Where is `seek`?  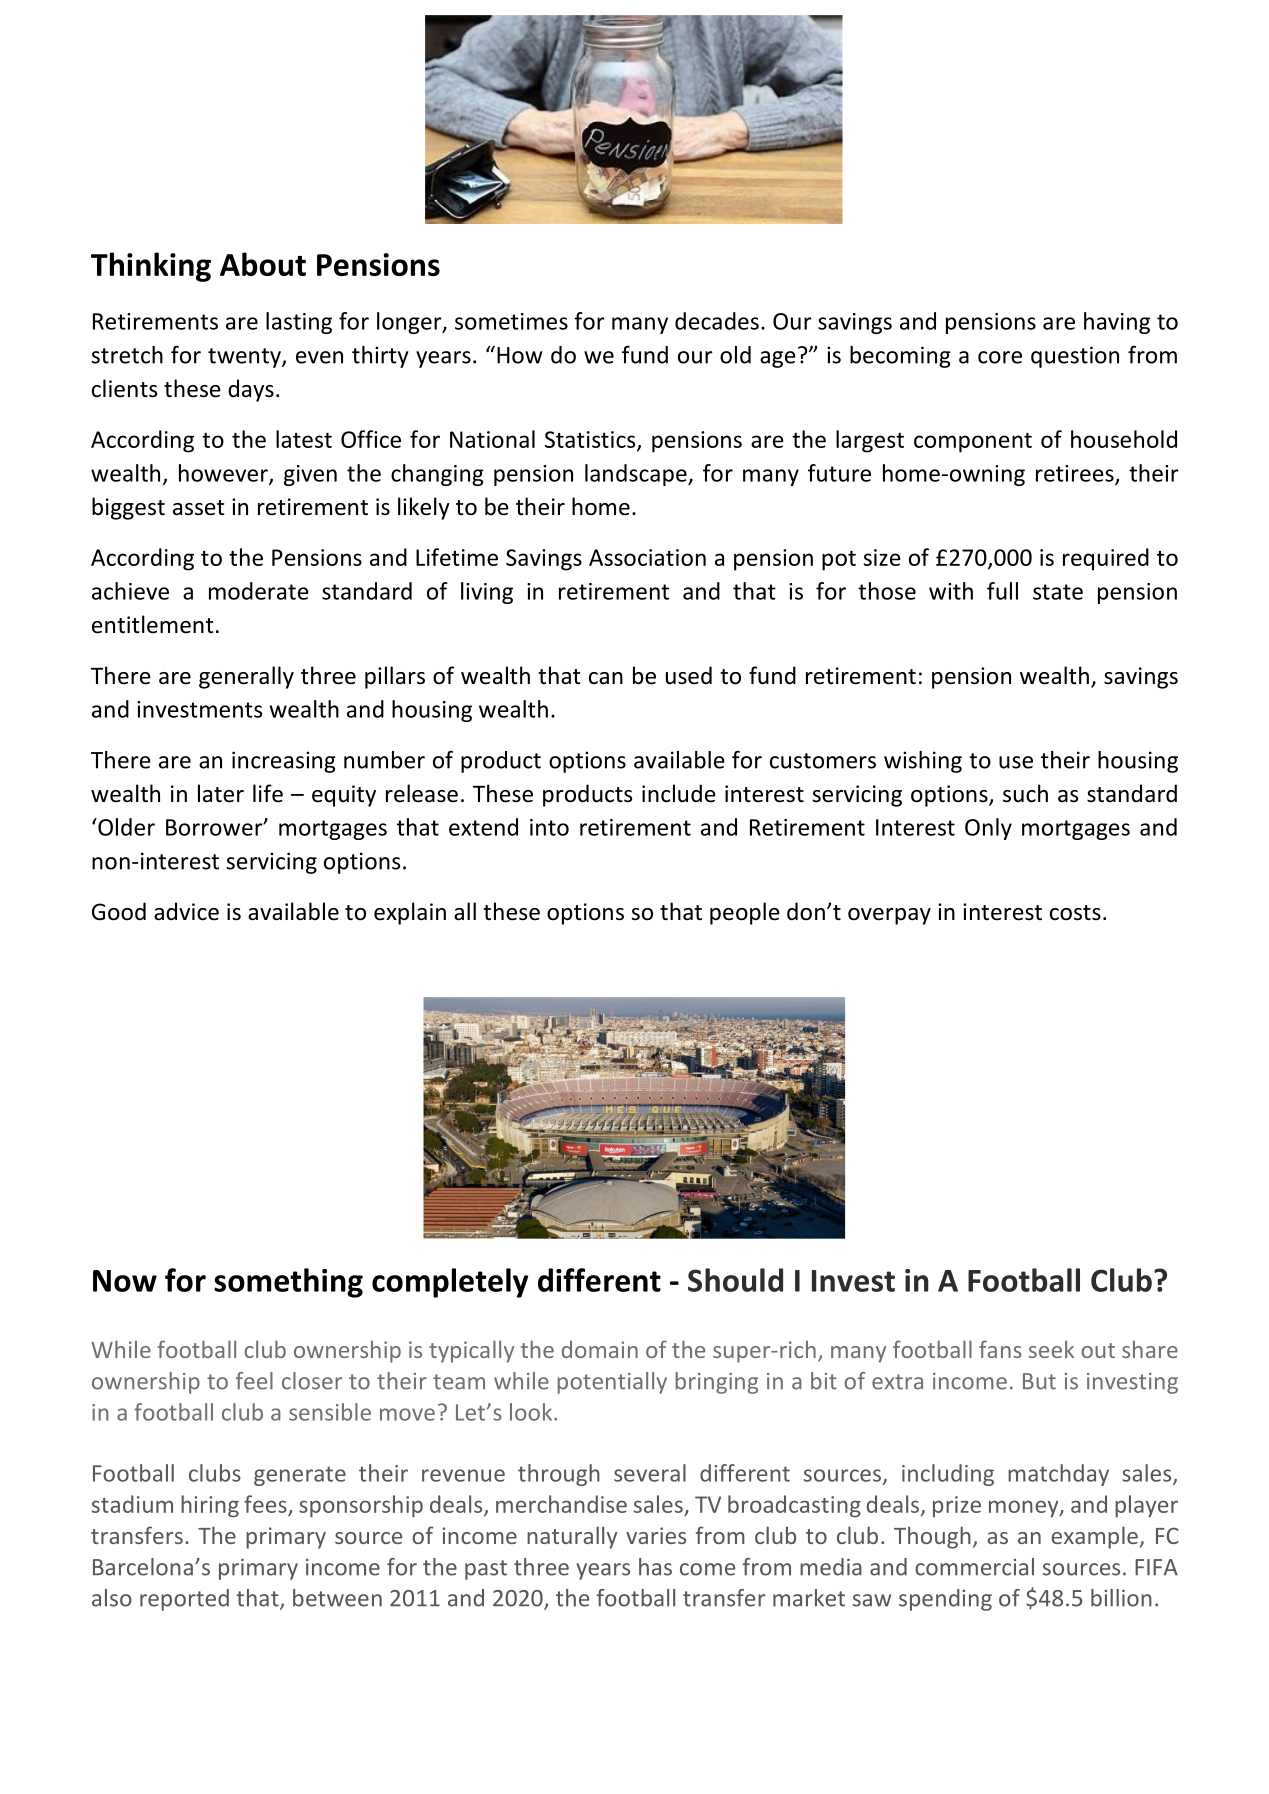 seek is located at coordinates (1051, 1349).
